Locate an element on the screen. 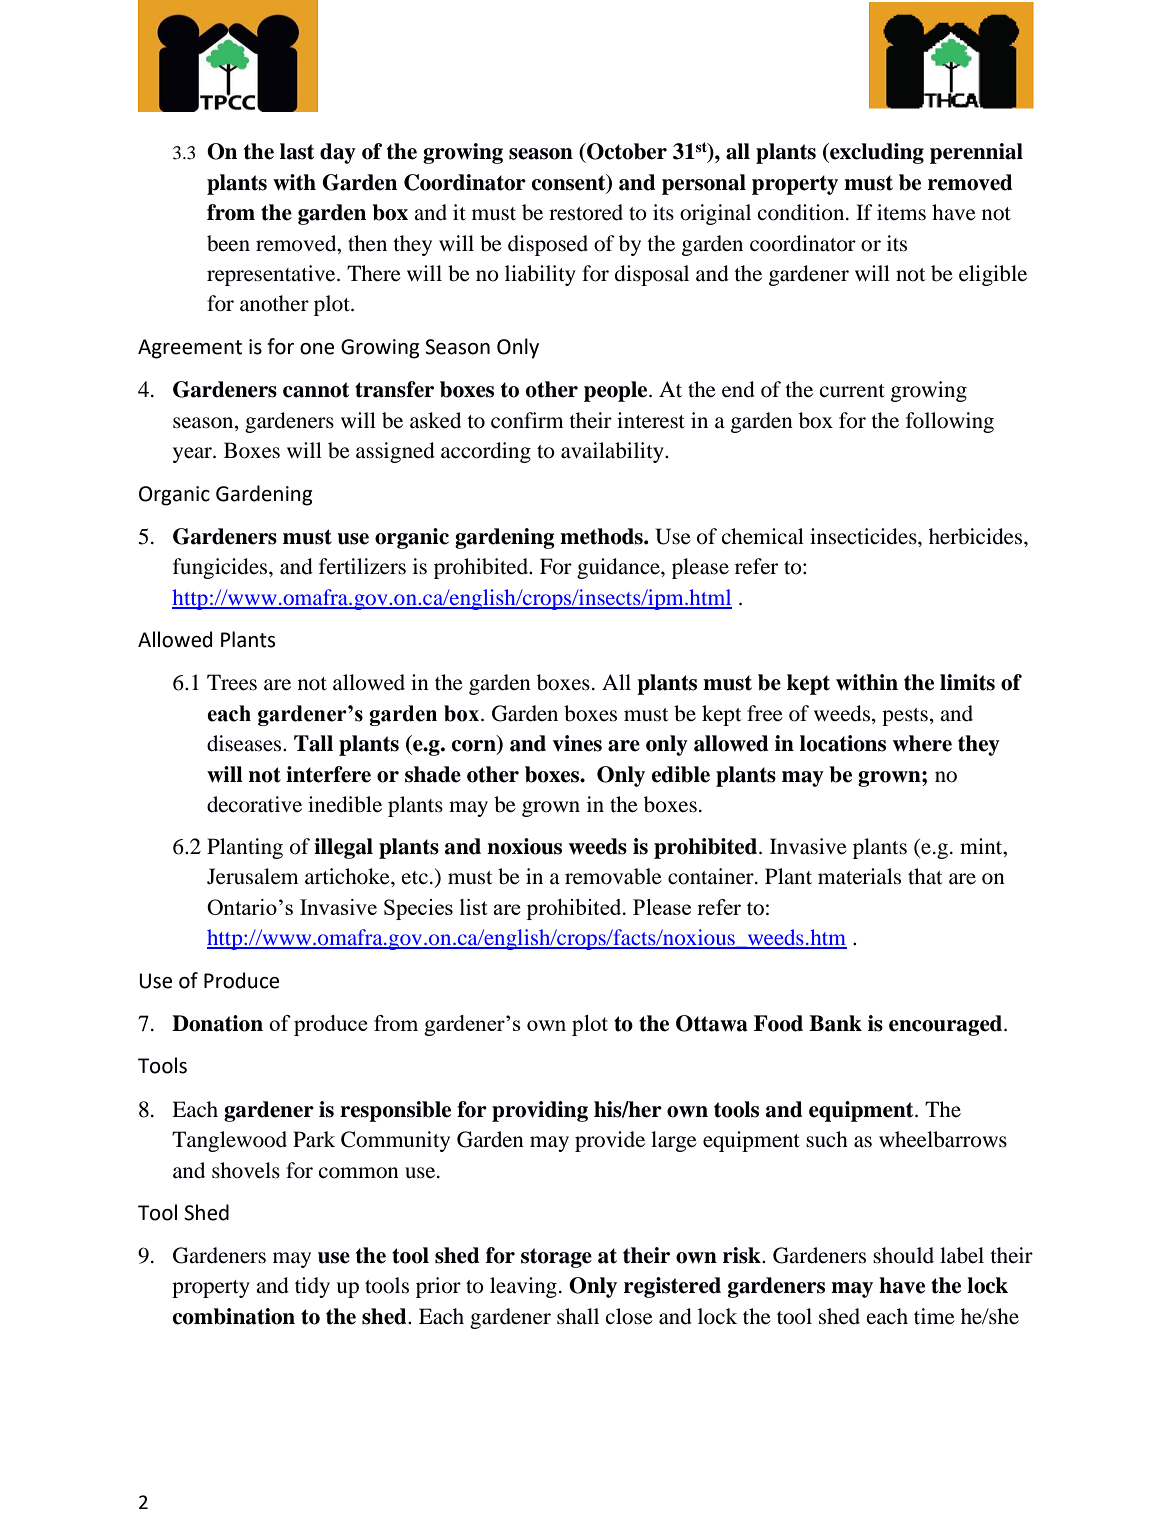 This screenshot has width=1173, height=1518. last is located at coordinates (297, 151).
